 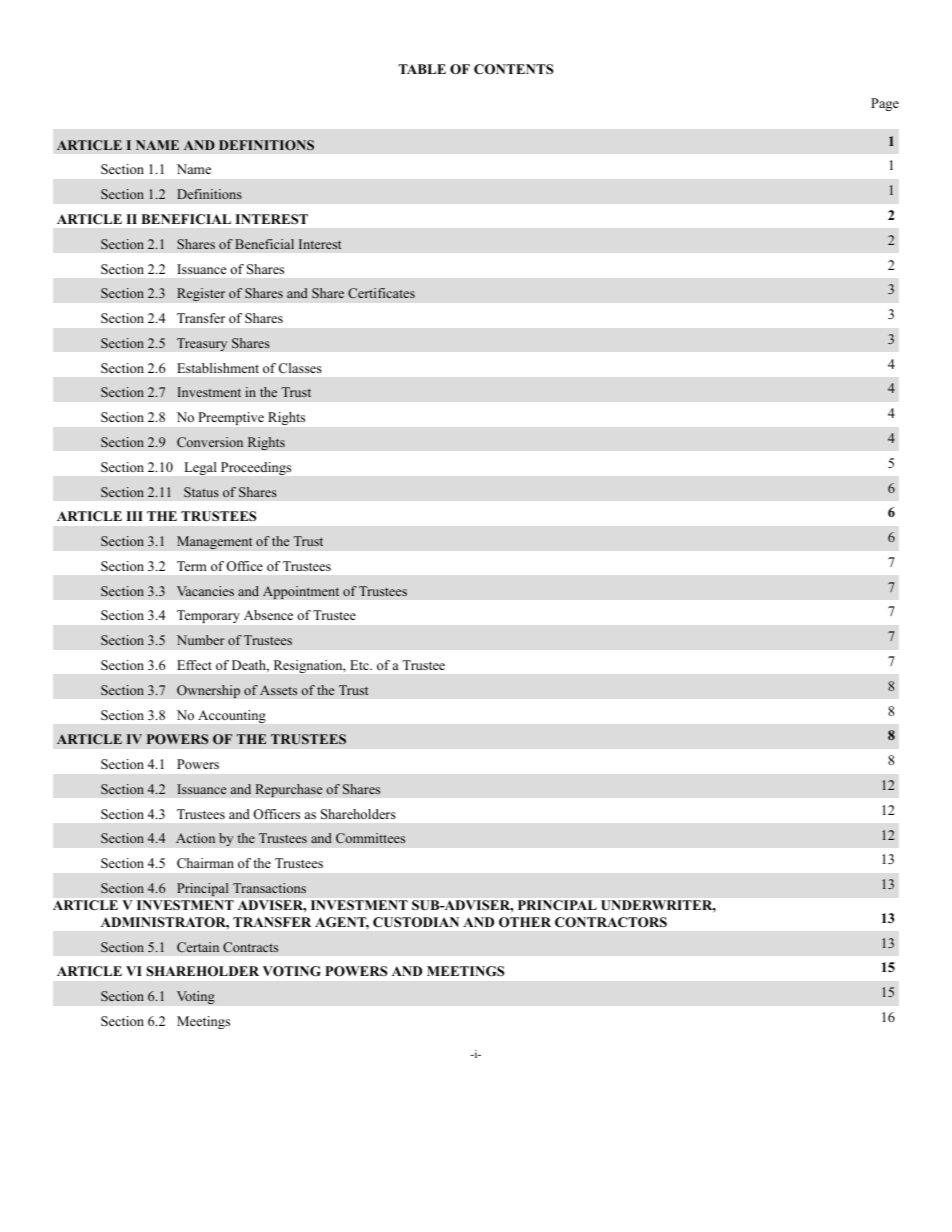 What do you see at coordinates (885, 104) in the screenshot?
I see `Page` at bounding box center [885, 104].
